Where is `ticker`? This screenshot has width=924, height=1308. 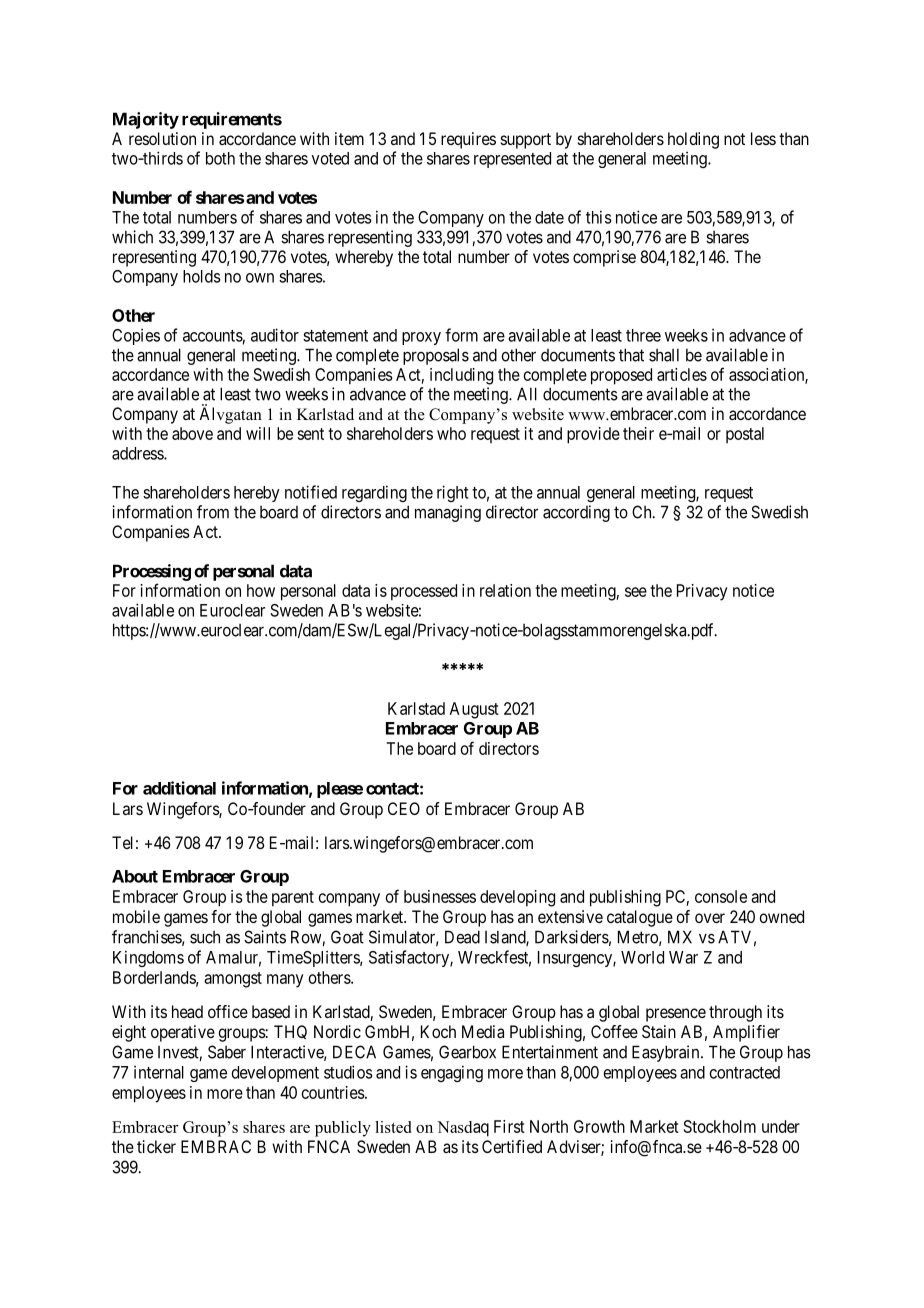 ticker is located at coordinates (156, 1146).
